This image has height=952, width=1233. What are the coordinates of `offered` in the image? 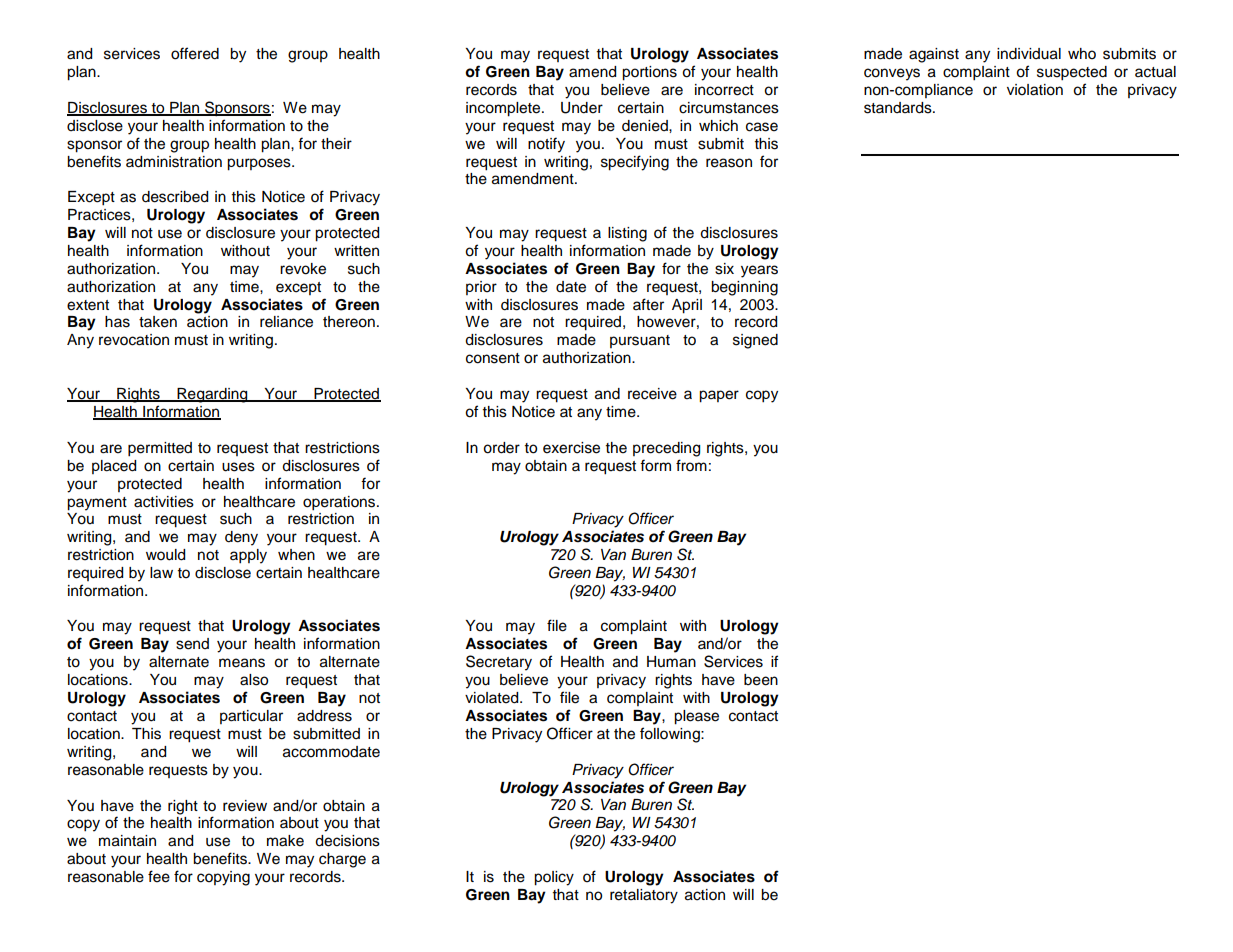 It's located at (195, 53).
